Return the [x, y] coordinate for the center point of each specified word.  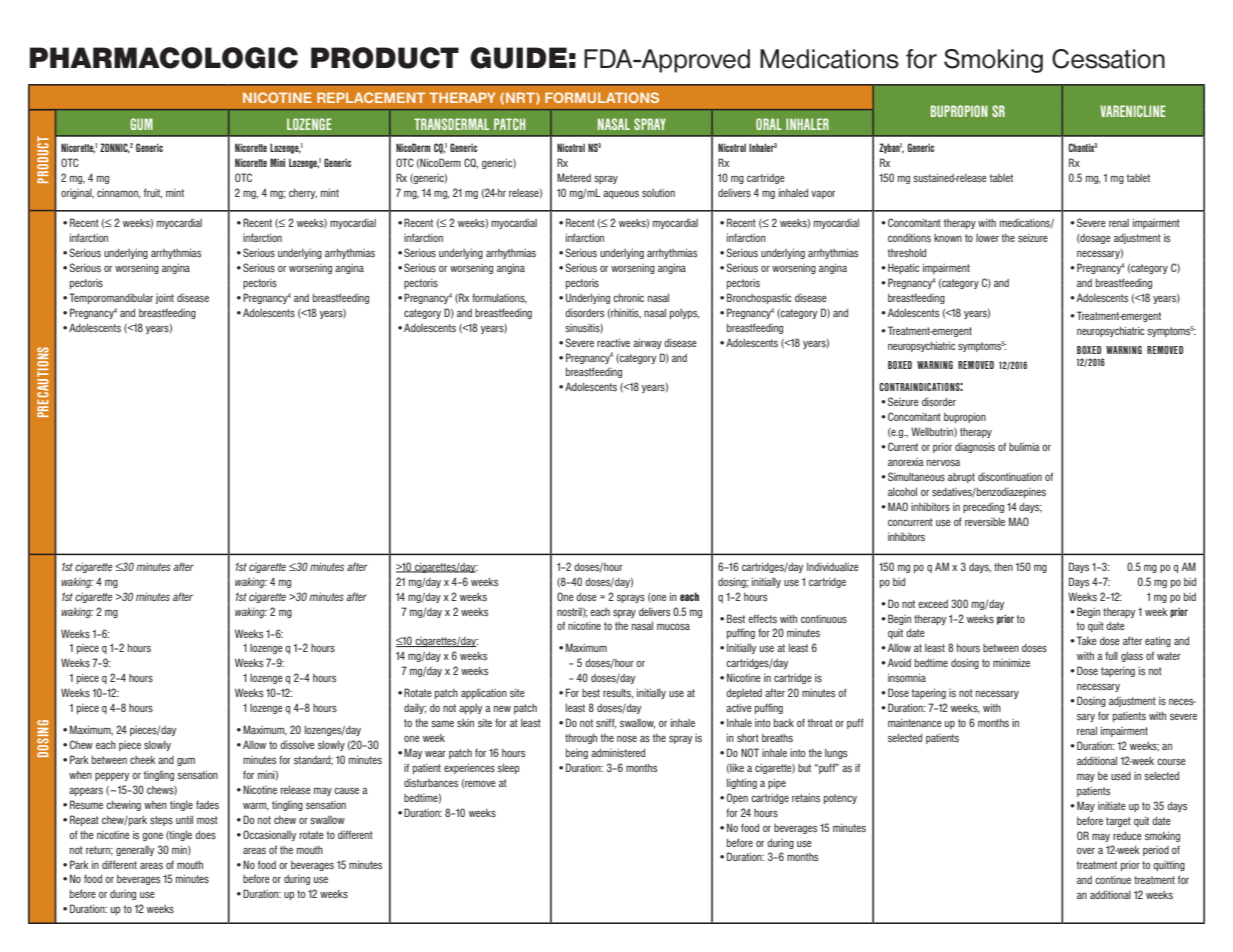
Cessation [1108, 59]
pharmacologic [164, 58]
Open [737, 798]
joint [164, 299]
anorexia [906, 462]
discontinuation [1010, 477]
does [205, 835]
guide [518, 58]
